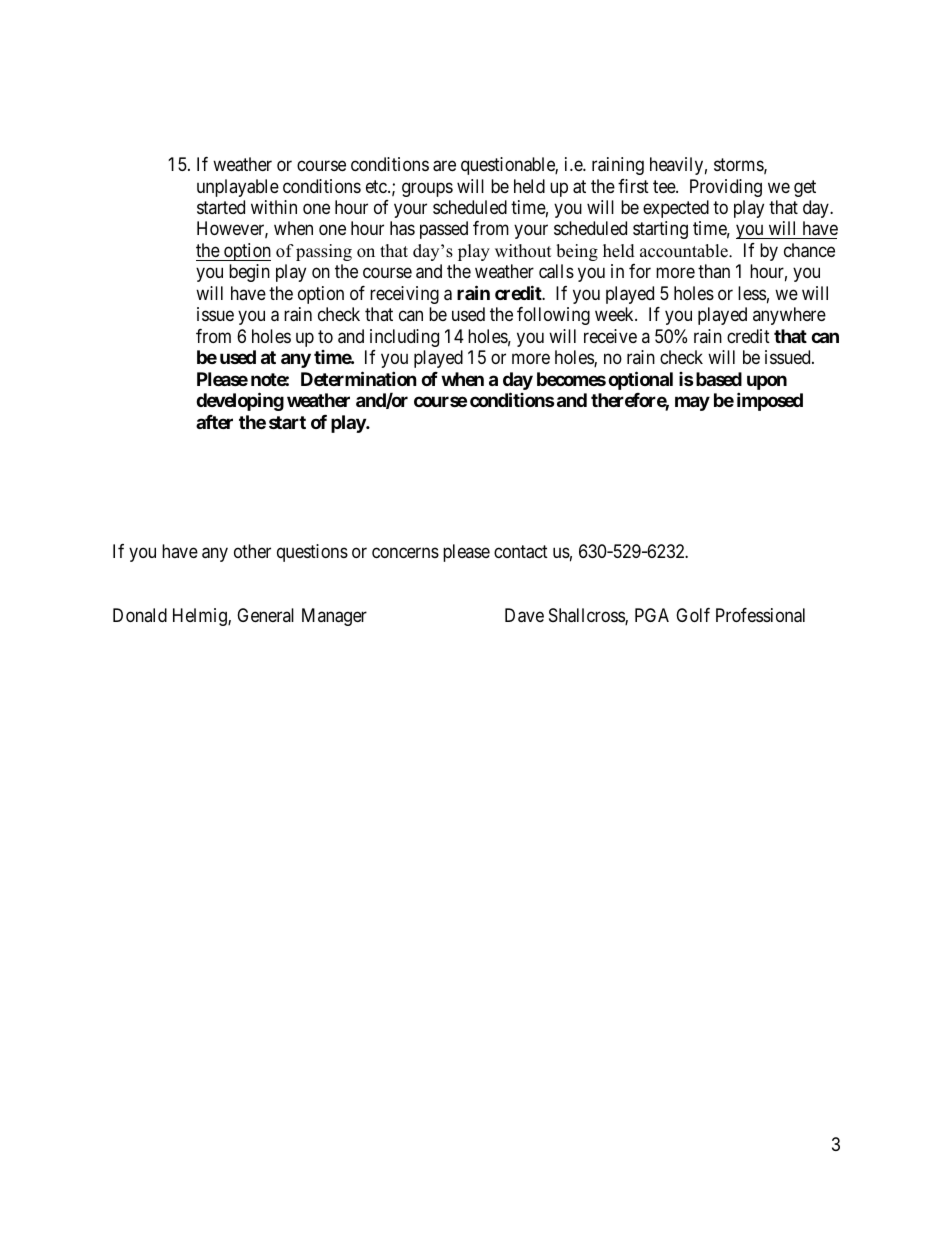 The width and height of the document is (952, 1233). I want to click on within, so click(274, 207).
